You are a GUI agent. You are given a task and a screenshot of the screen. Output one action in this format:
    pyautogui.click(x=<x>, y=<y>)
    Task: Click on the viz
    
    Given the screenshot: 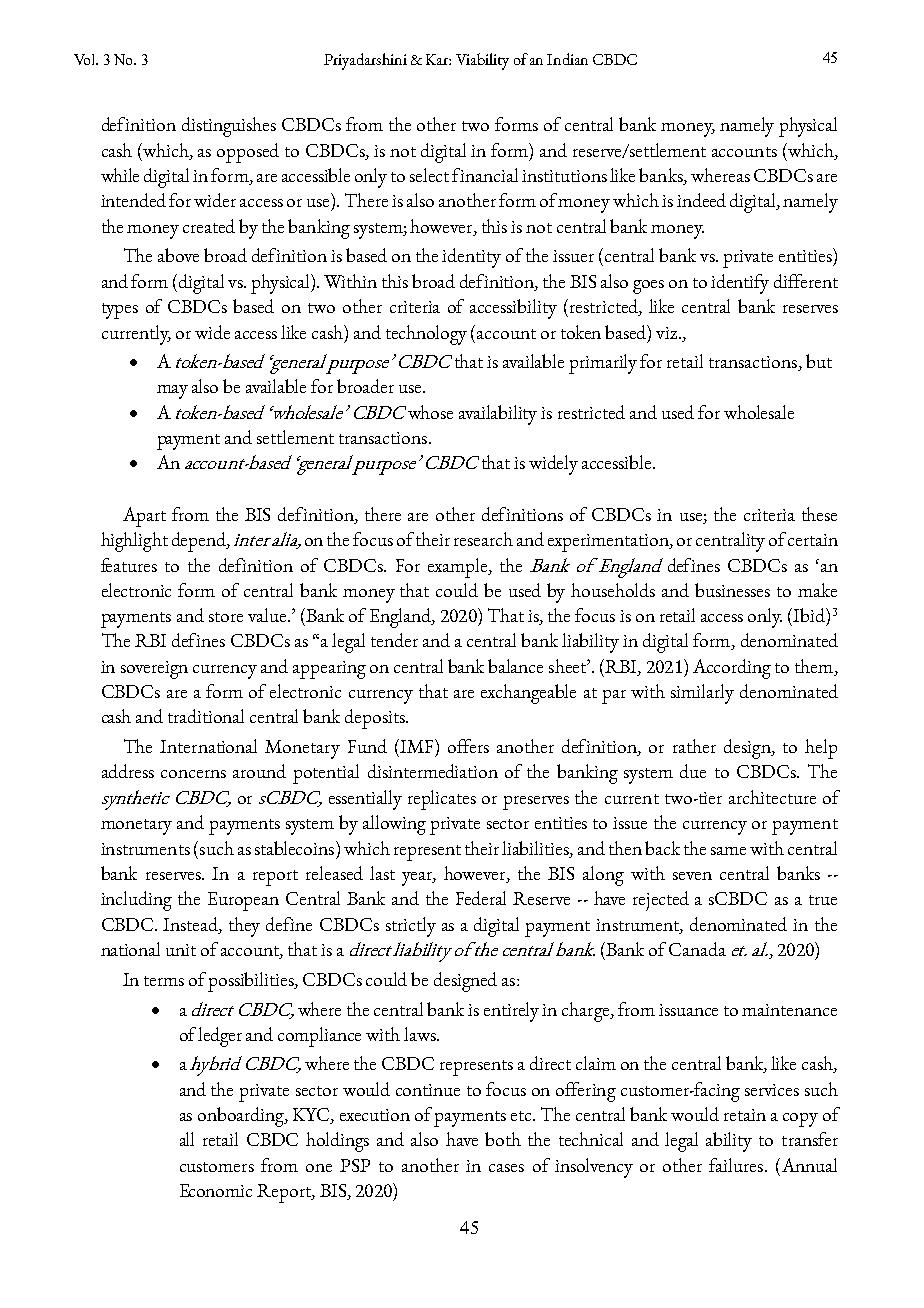 What is the action you would take?
    pyautogui.click(x=668, y=333)
